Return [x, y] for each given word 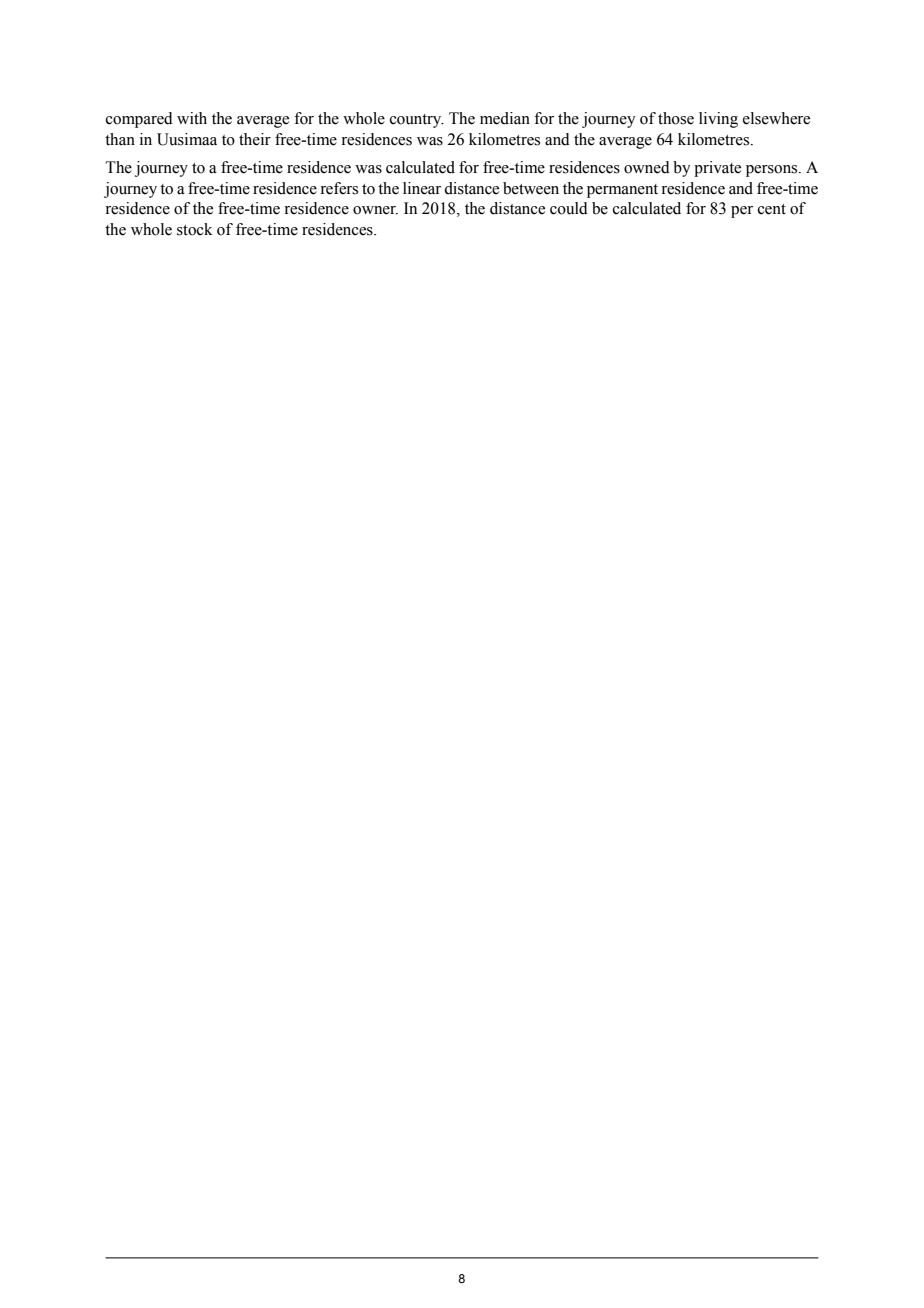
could [569, 208]
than [120, 139]
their [255, 139]
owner [375, 210]
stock [195, 229]
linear [422, 188]
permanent [622, 191]
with [192, 118]
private [717, 169]
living [718, 120]
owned [647, 167]
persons [773, 171]
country [417, 121]
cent [772, 209]
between [531, 188]
